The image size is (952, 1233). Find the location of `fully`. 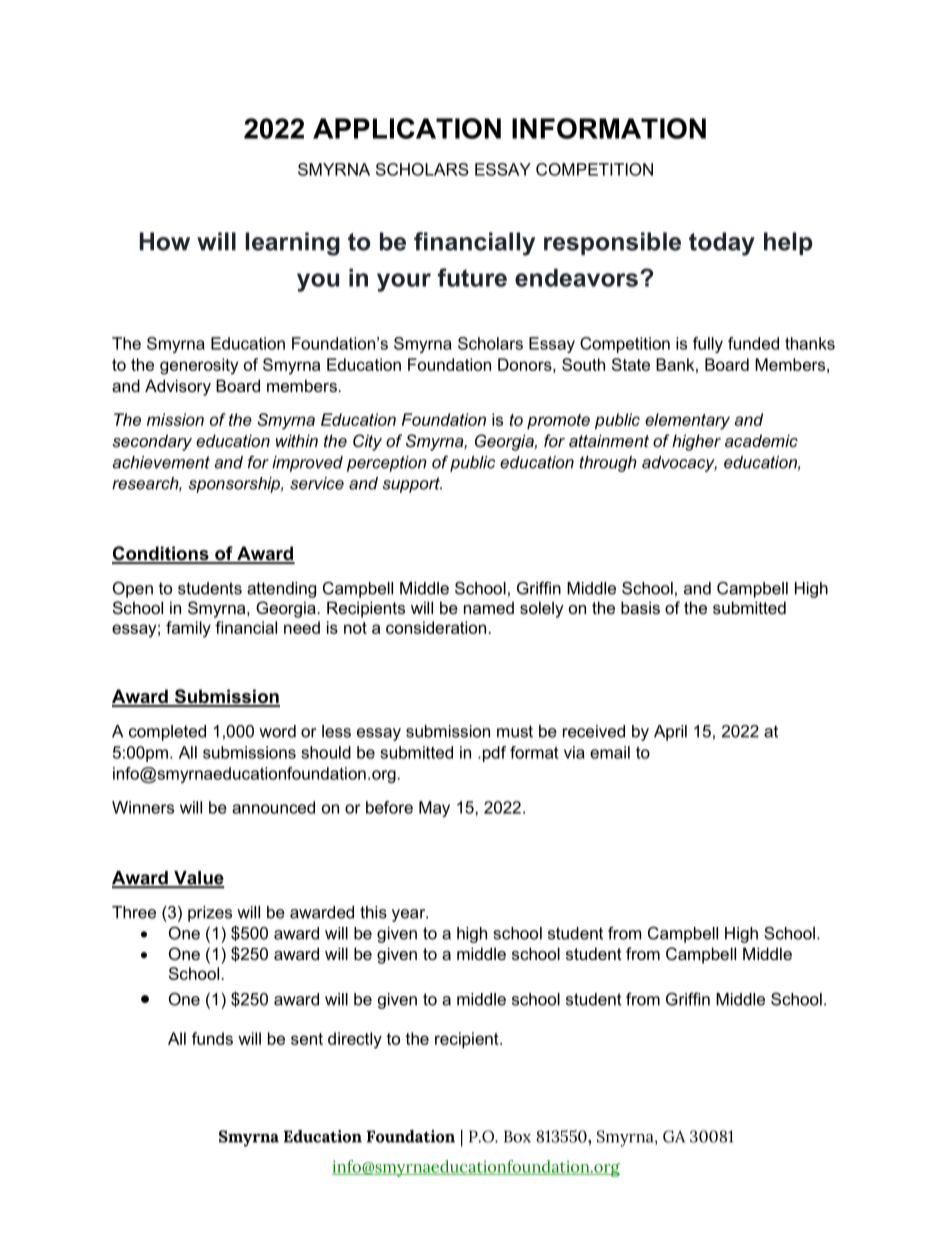

fully is located at coordinates (708, 345).
